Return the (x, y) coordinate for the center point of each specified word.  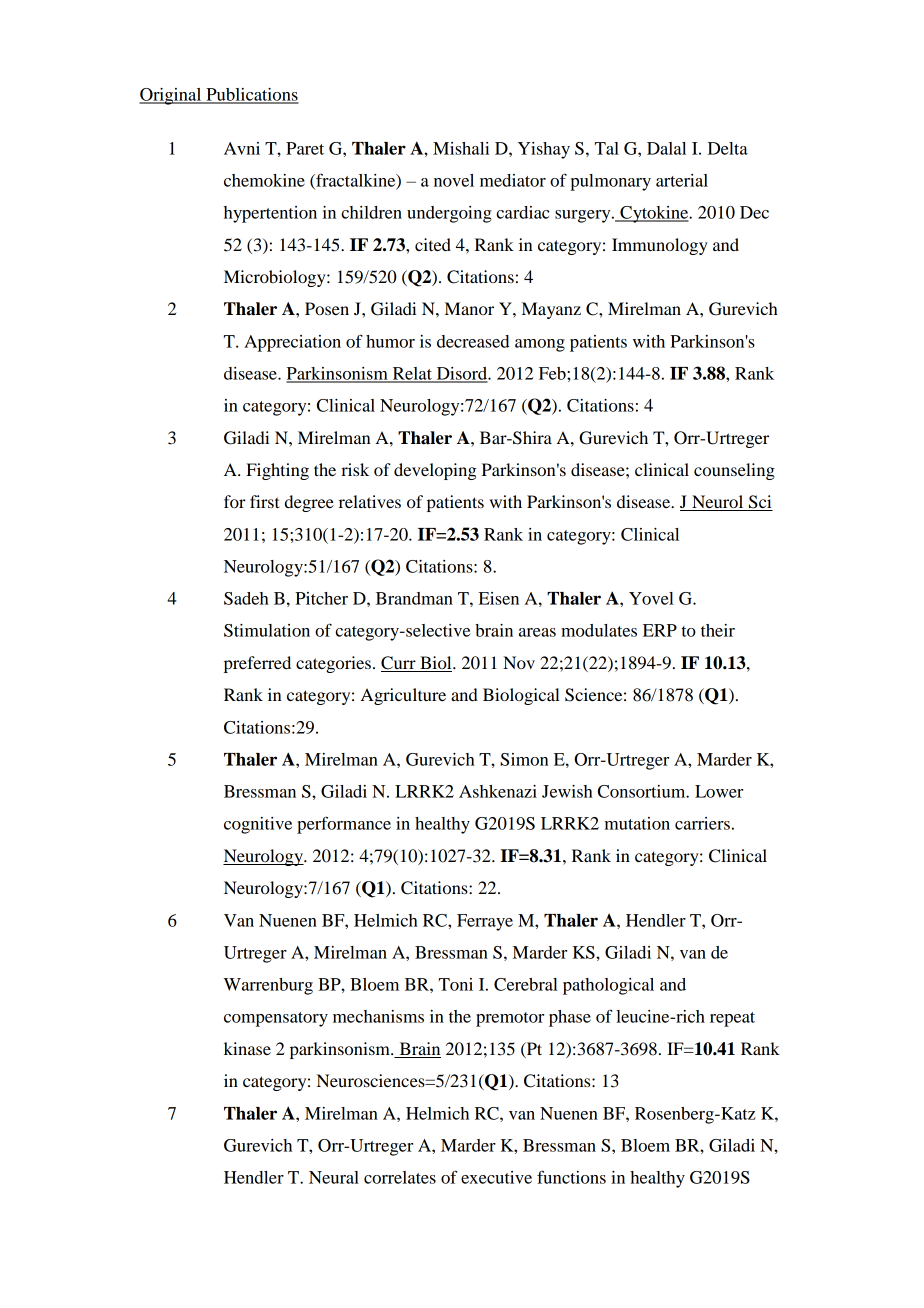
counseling (734, 471)
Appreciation (292, 343)
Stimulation (267, 630)
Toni (456, 984)
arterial (682, 180)
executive (496, 1177)
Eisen (499, 598)
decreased (473, 341)
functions (571, 1177)
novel (454, 180)
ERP (660, 630)
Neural (334, 1177)
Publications (251, 95)
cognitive (258, 825)
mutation (637, 823)
